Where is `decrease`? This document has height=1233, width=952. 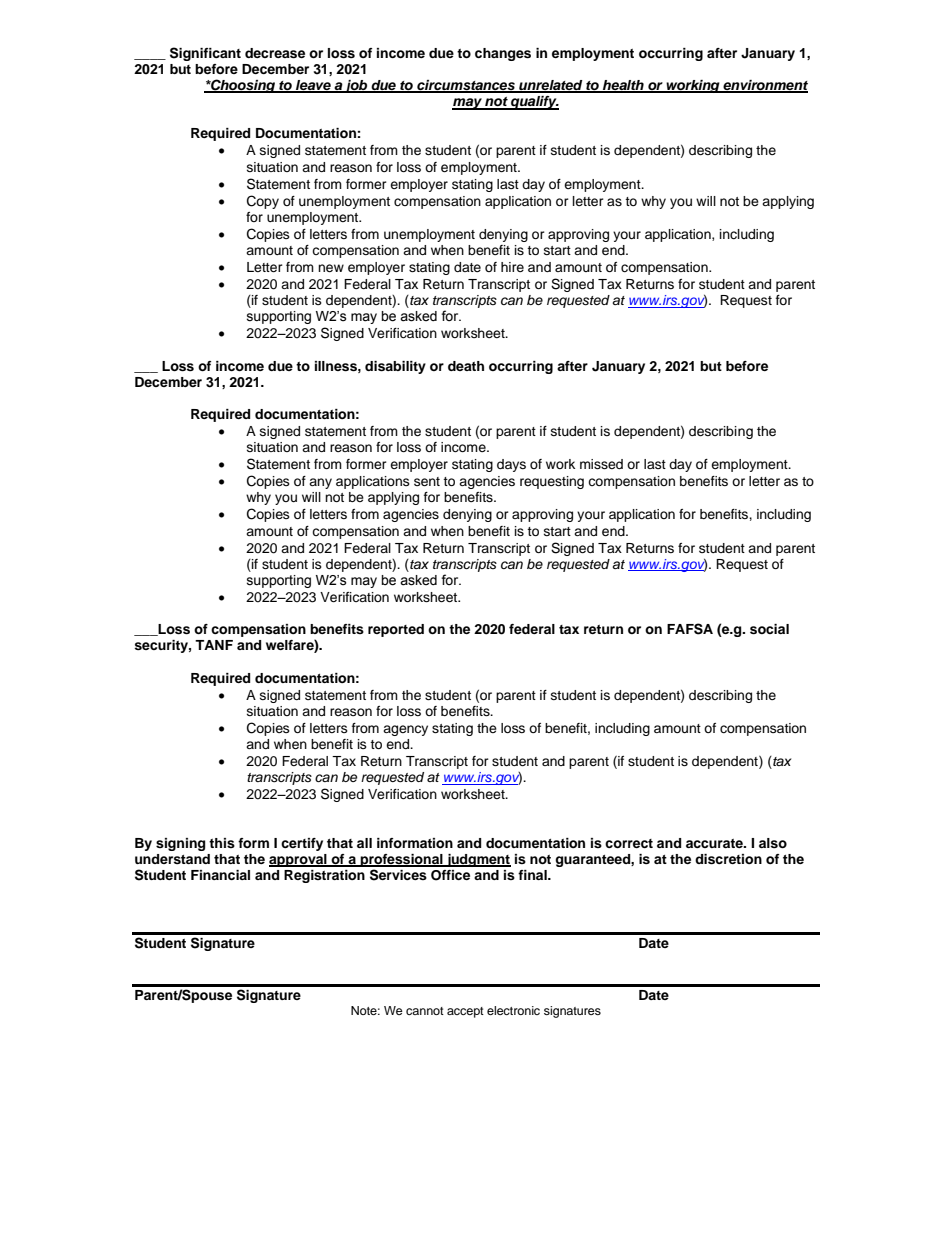
decrease is located at coordinates (275, 53).
